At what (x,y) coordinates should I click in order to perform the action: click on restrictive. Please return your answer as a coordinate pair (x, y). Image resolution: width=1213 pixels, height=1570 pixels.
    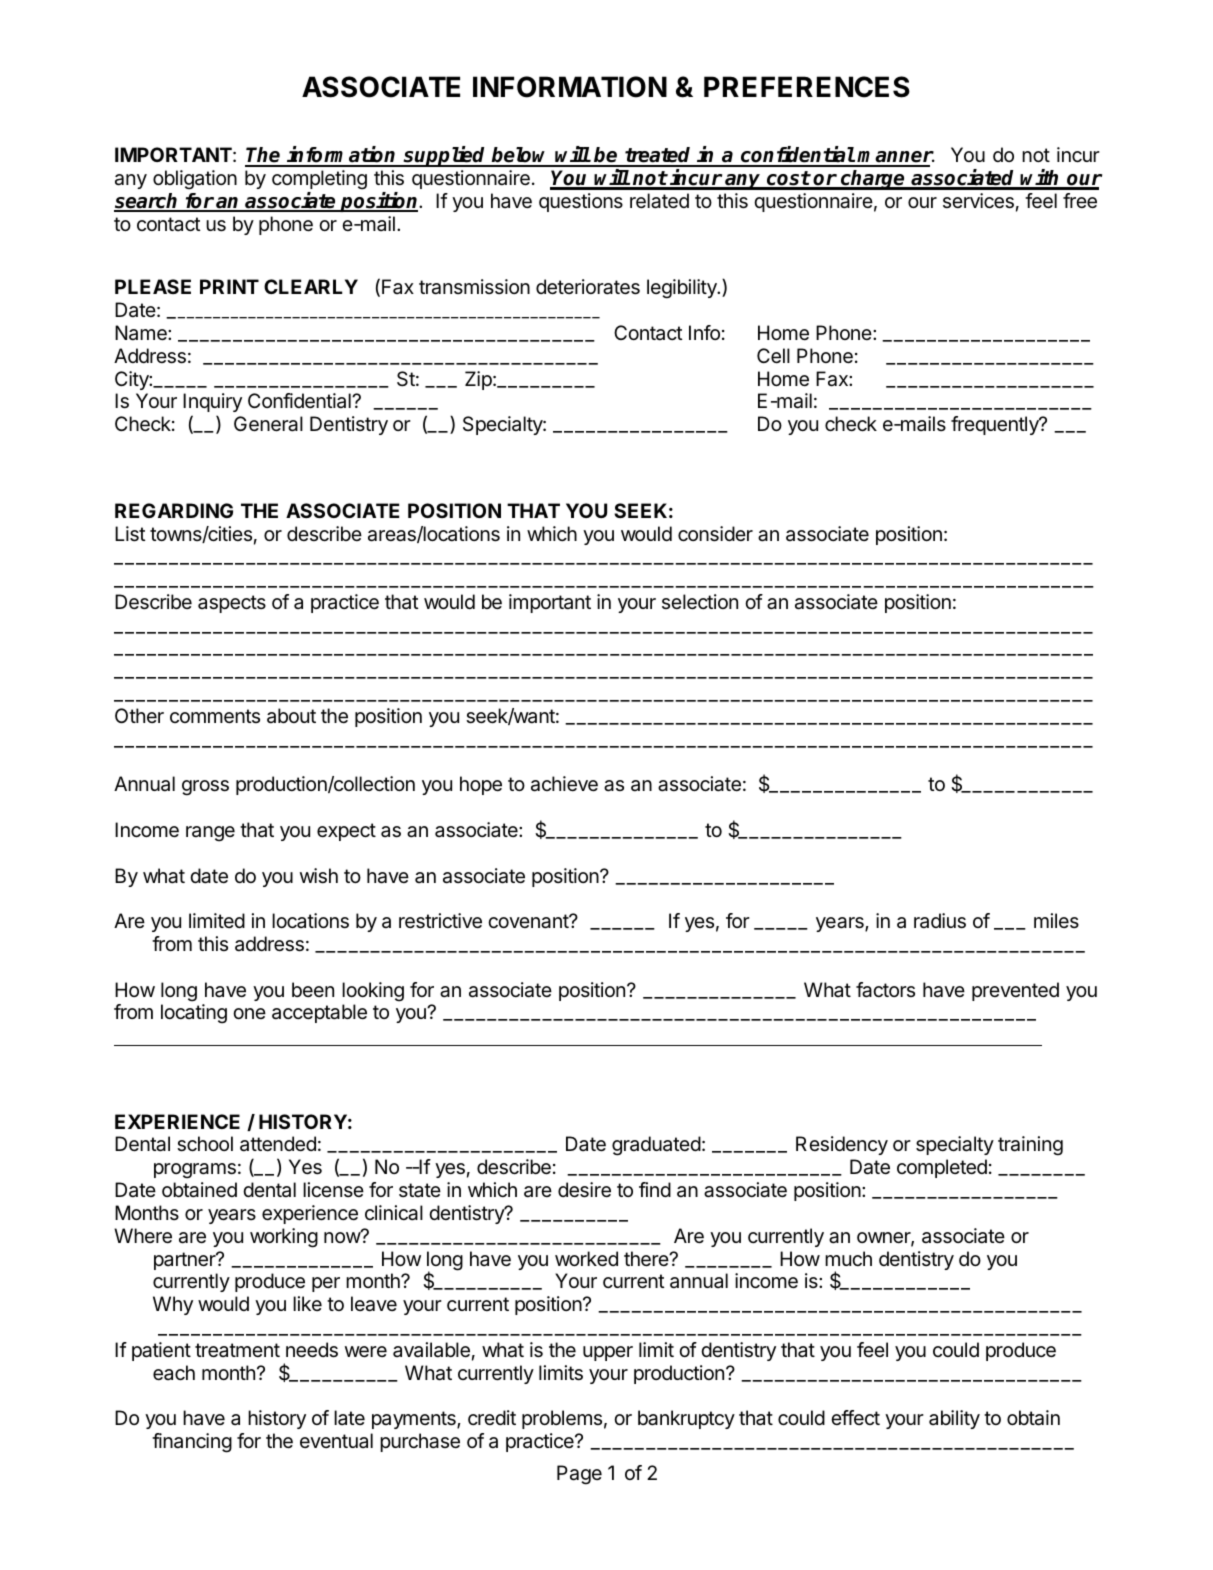
    Looking at the image, I should click on (440, 921).
